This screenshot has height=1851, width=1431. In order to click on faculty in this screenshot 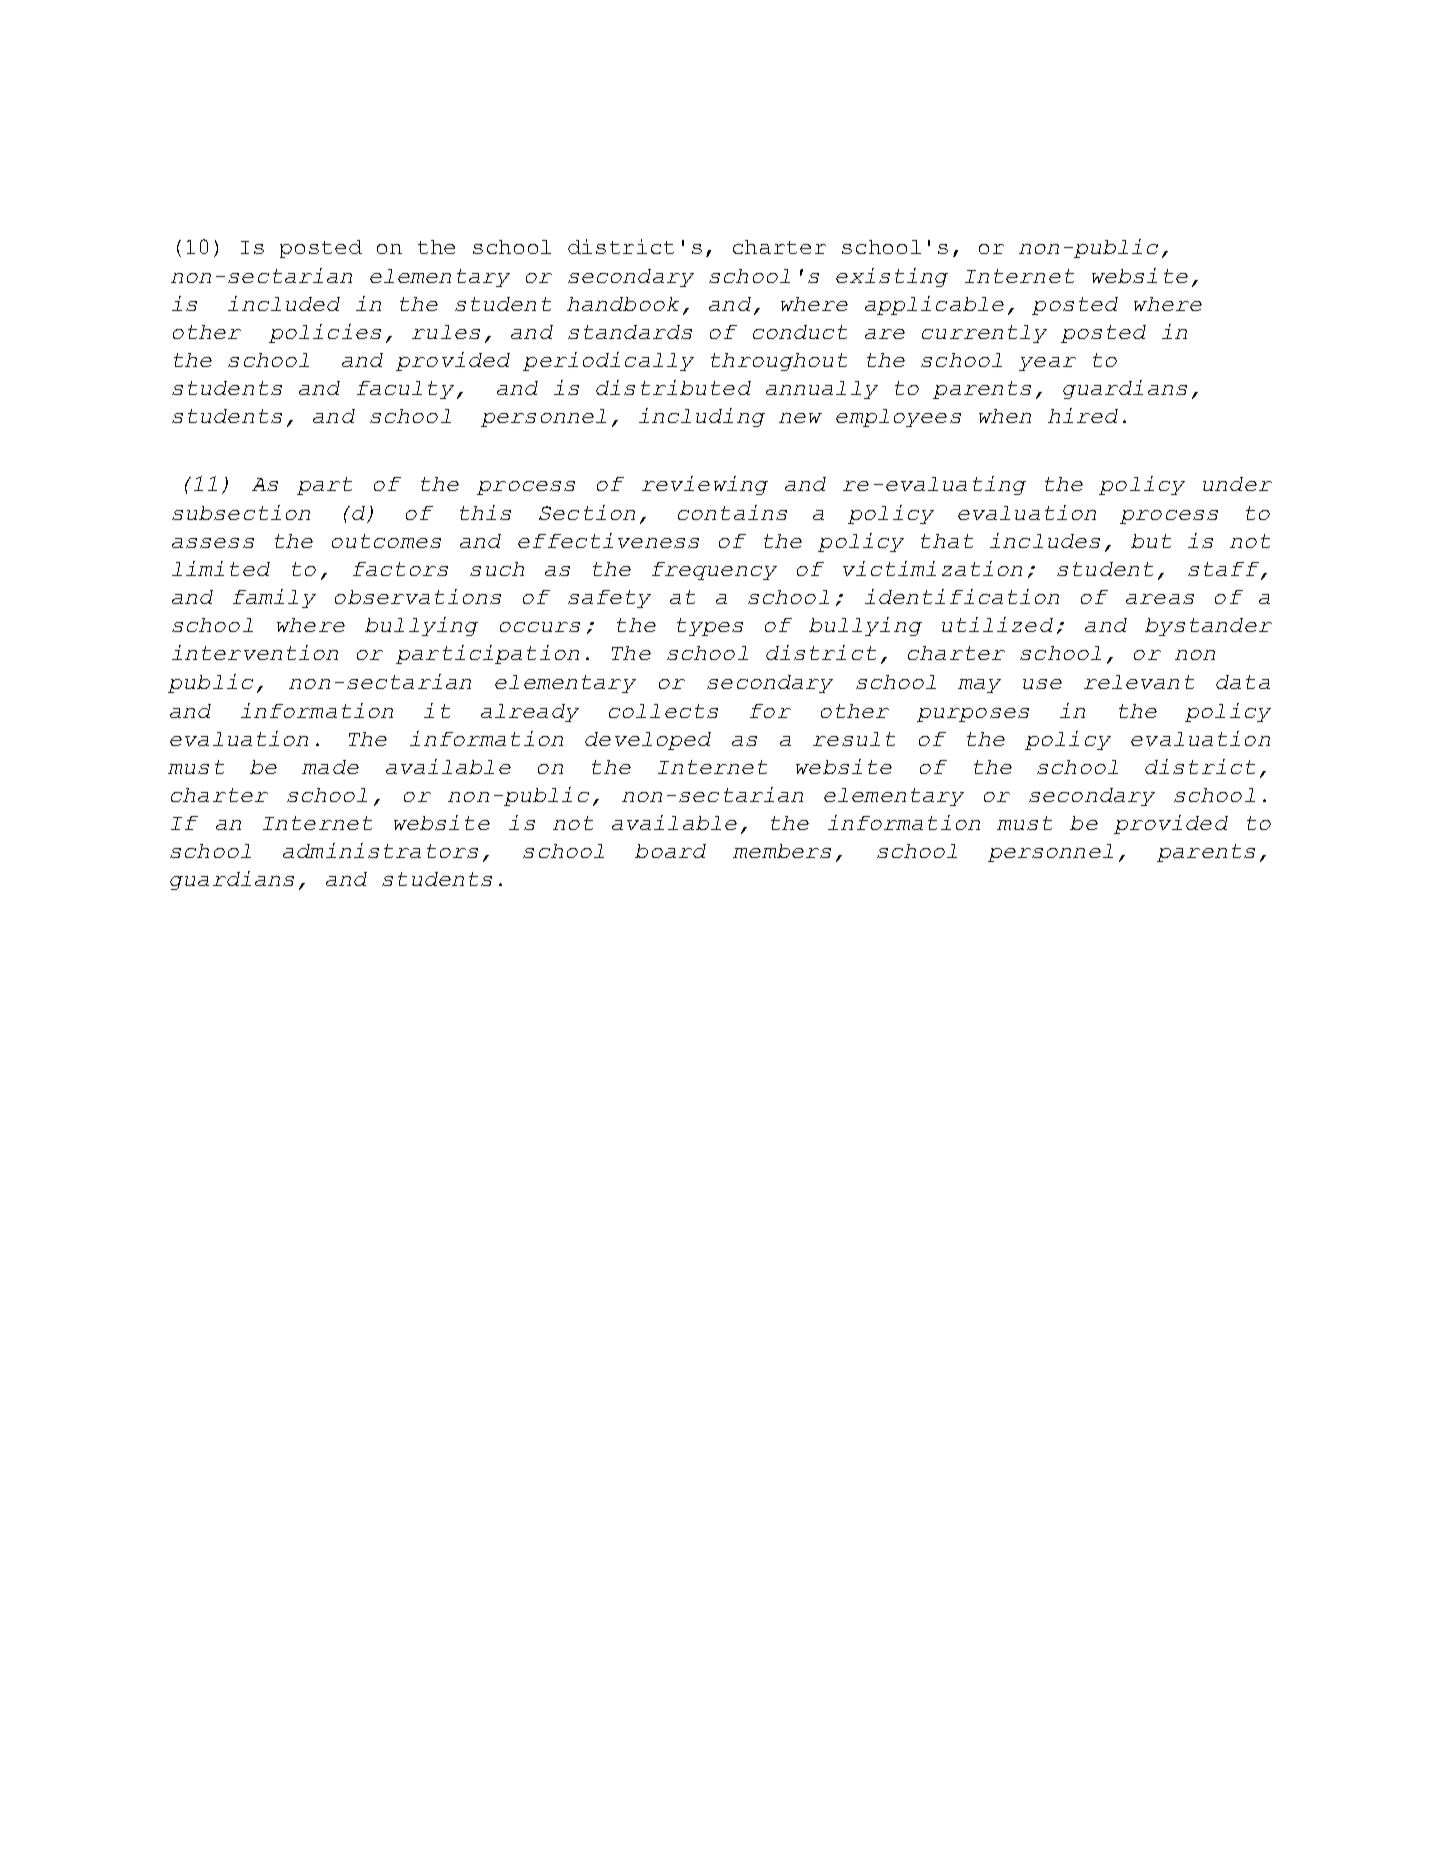, I will do `click(405, 390)`.
